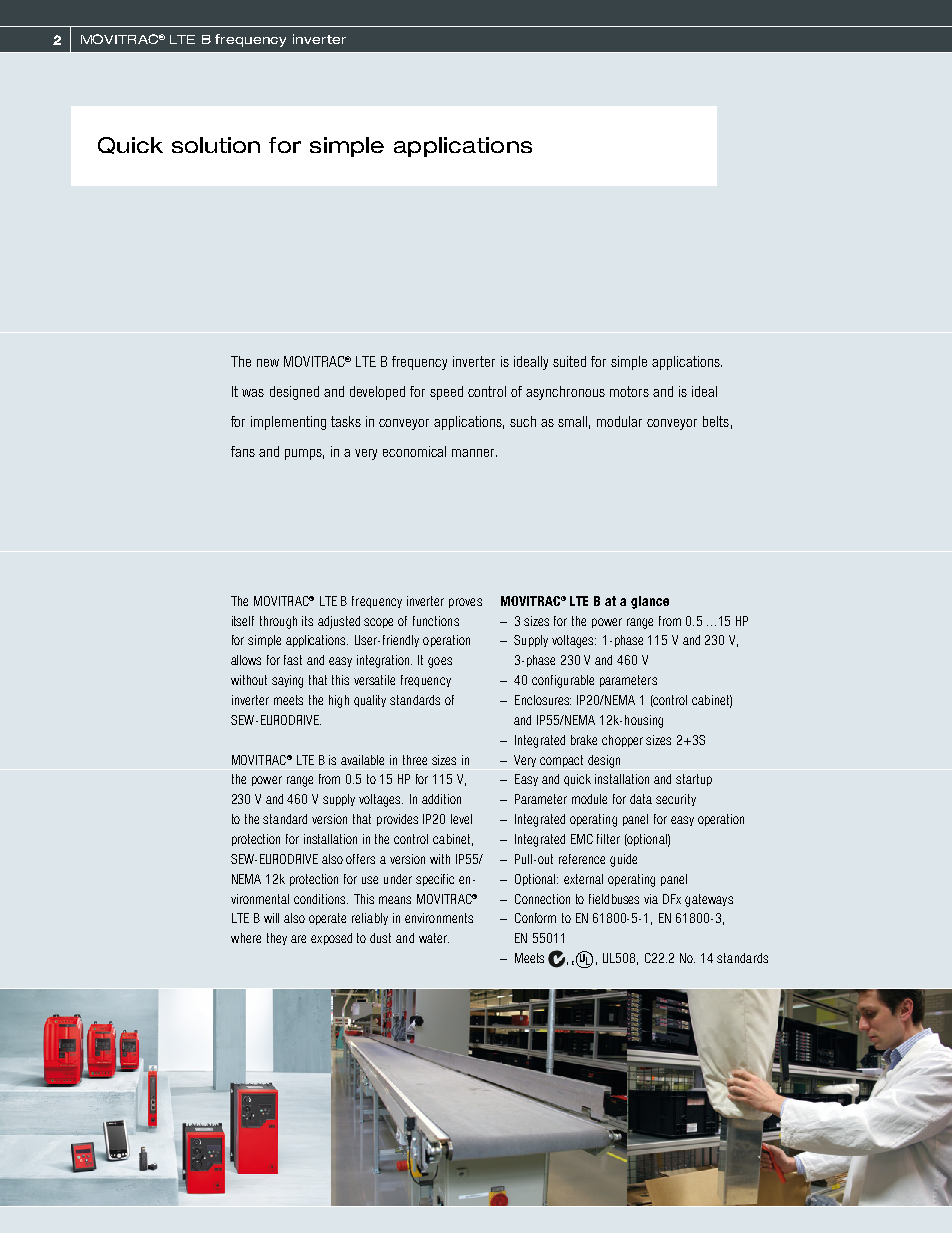  What do you see at coordinates (569, 361) in the screenshot?
I see `suited` at bounding box center [569, 361].
